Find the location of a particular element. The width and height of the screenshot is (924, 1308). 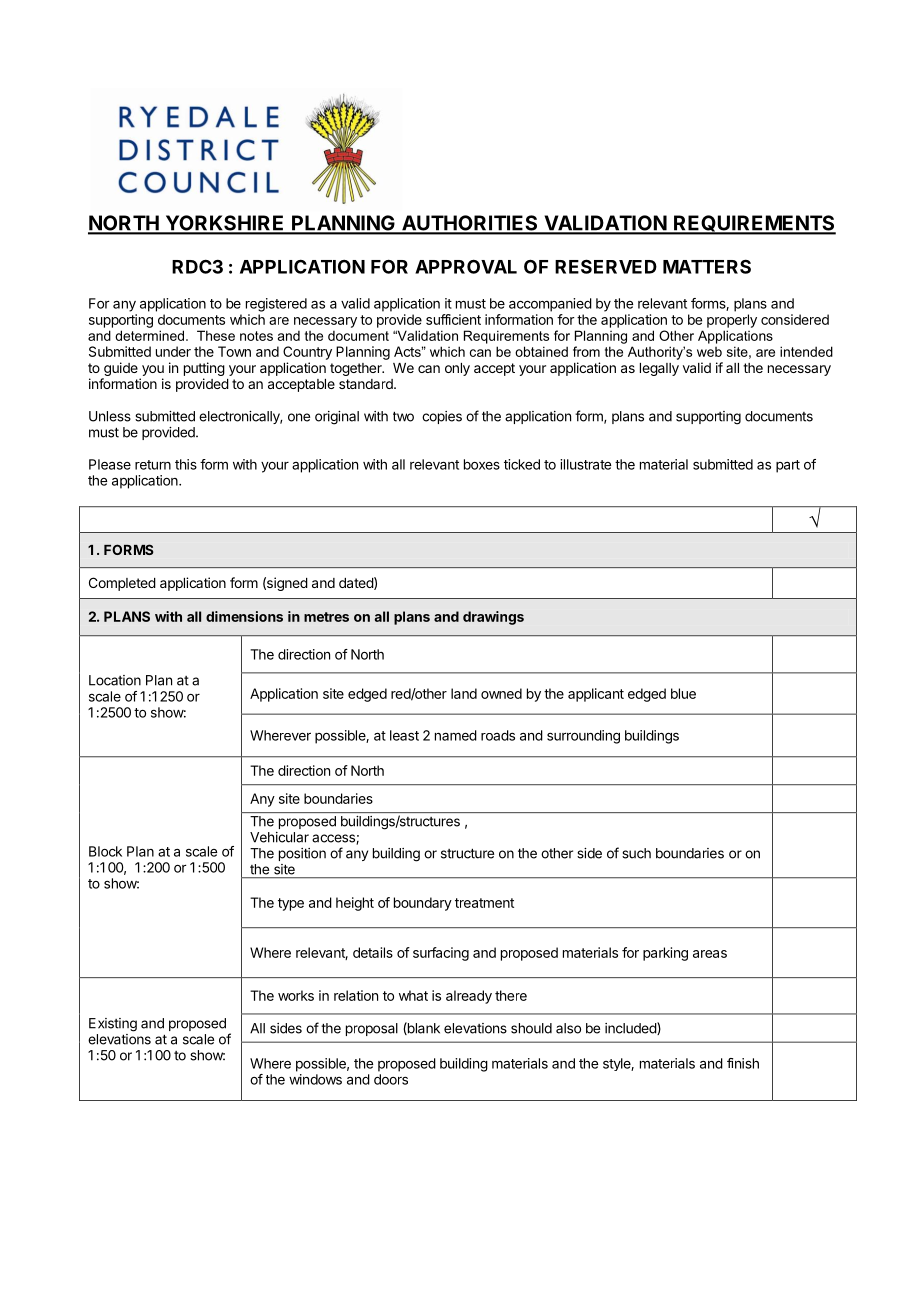

APPROVAL is located at coordinates (466, 266).
